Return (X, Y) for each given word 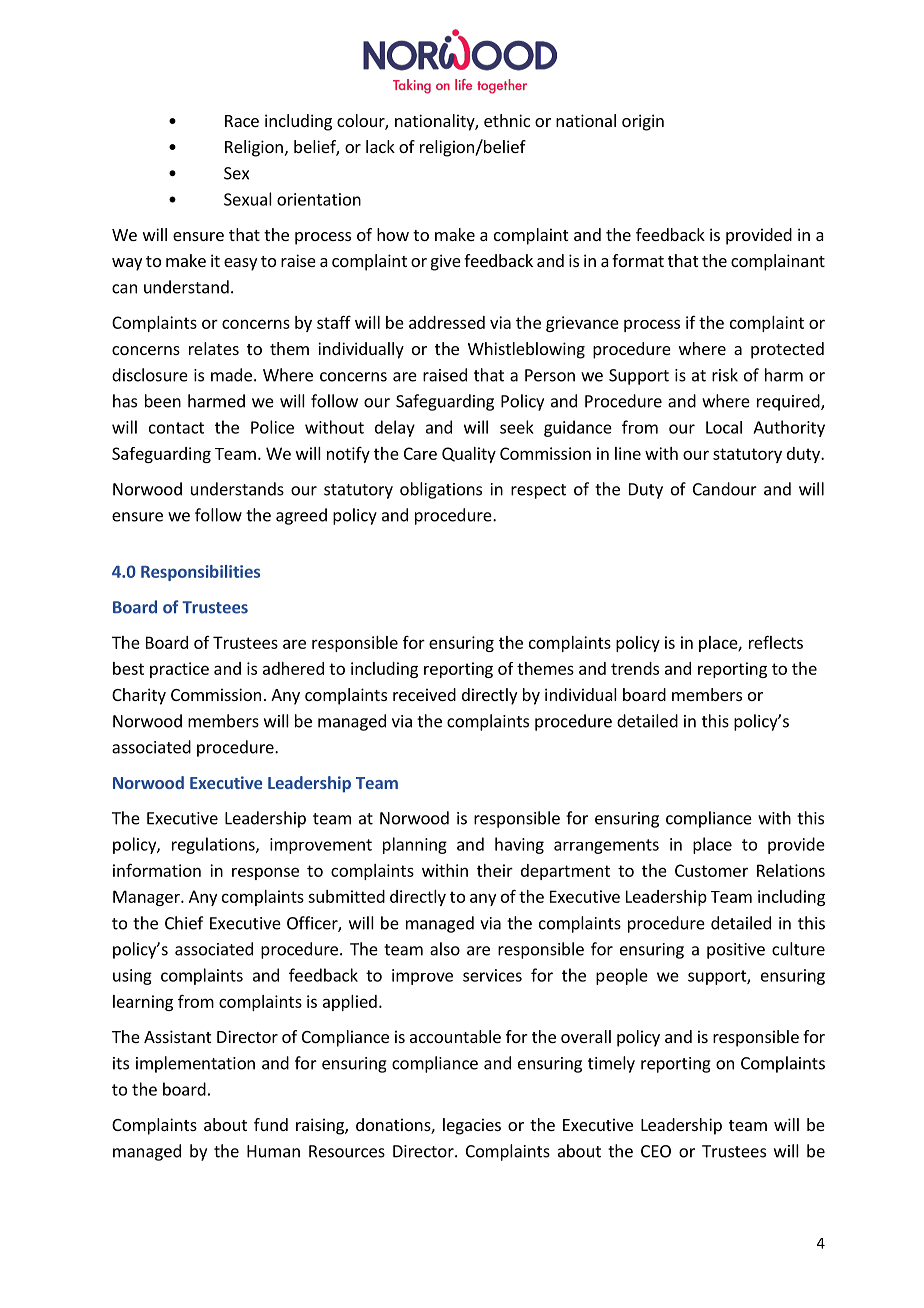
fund (271, 1124)
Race (242, 121)
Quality (469, 455)
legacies (472, 1126)
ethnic (507, 120)
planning (415, 845)
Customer (711, 870)
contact (176, 428)
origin (643, 122)
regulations (214, 845)
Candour (725, 489)
